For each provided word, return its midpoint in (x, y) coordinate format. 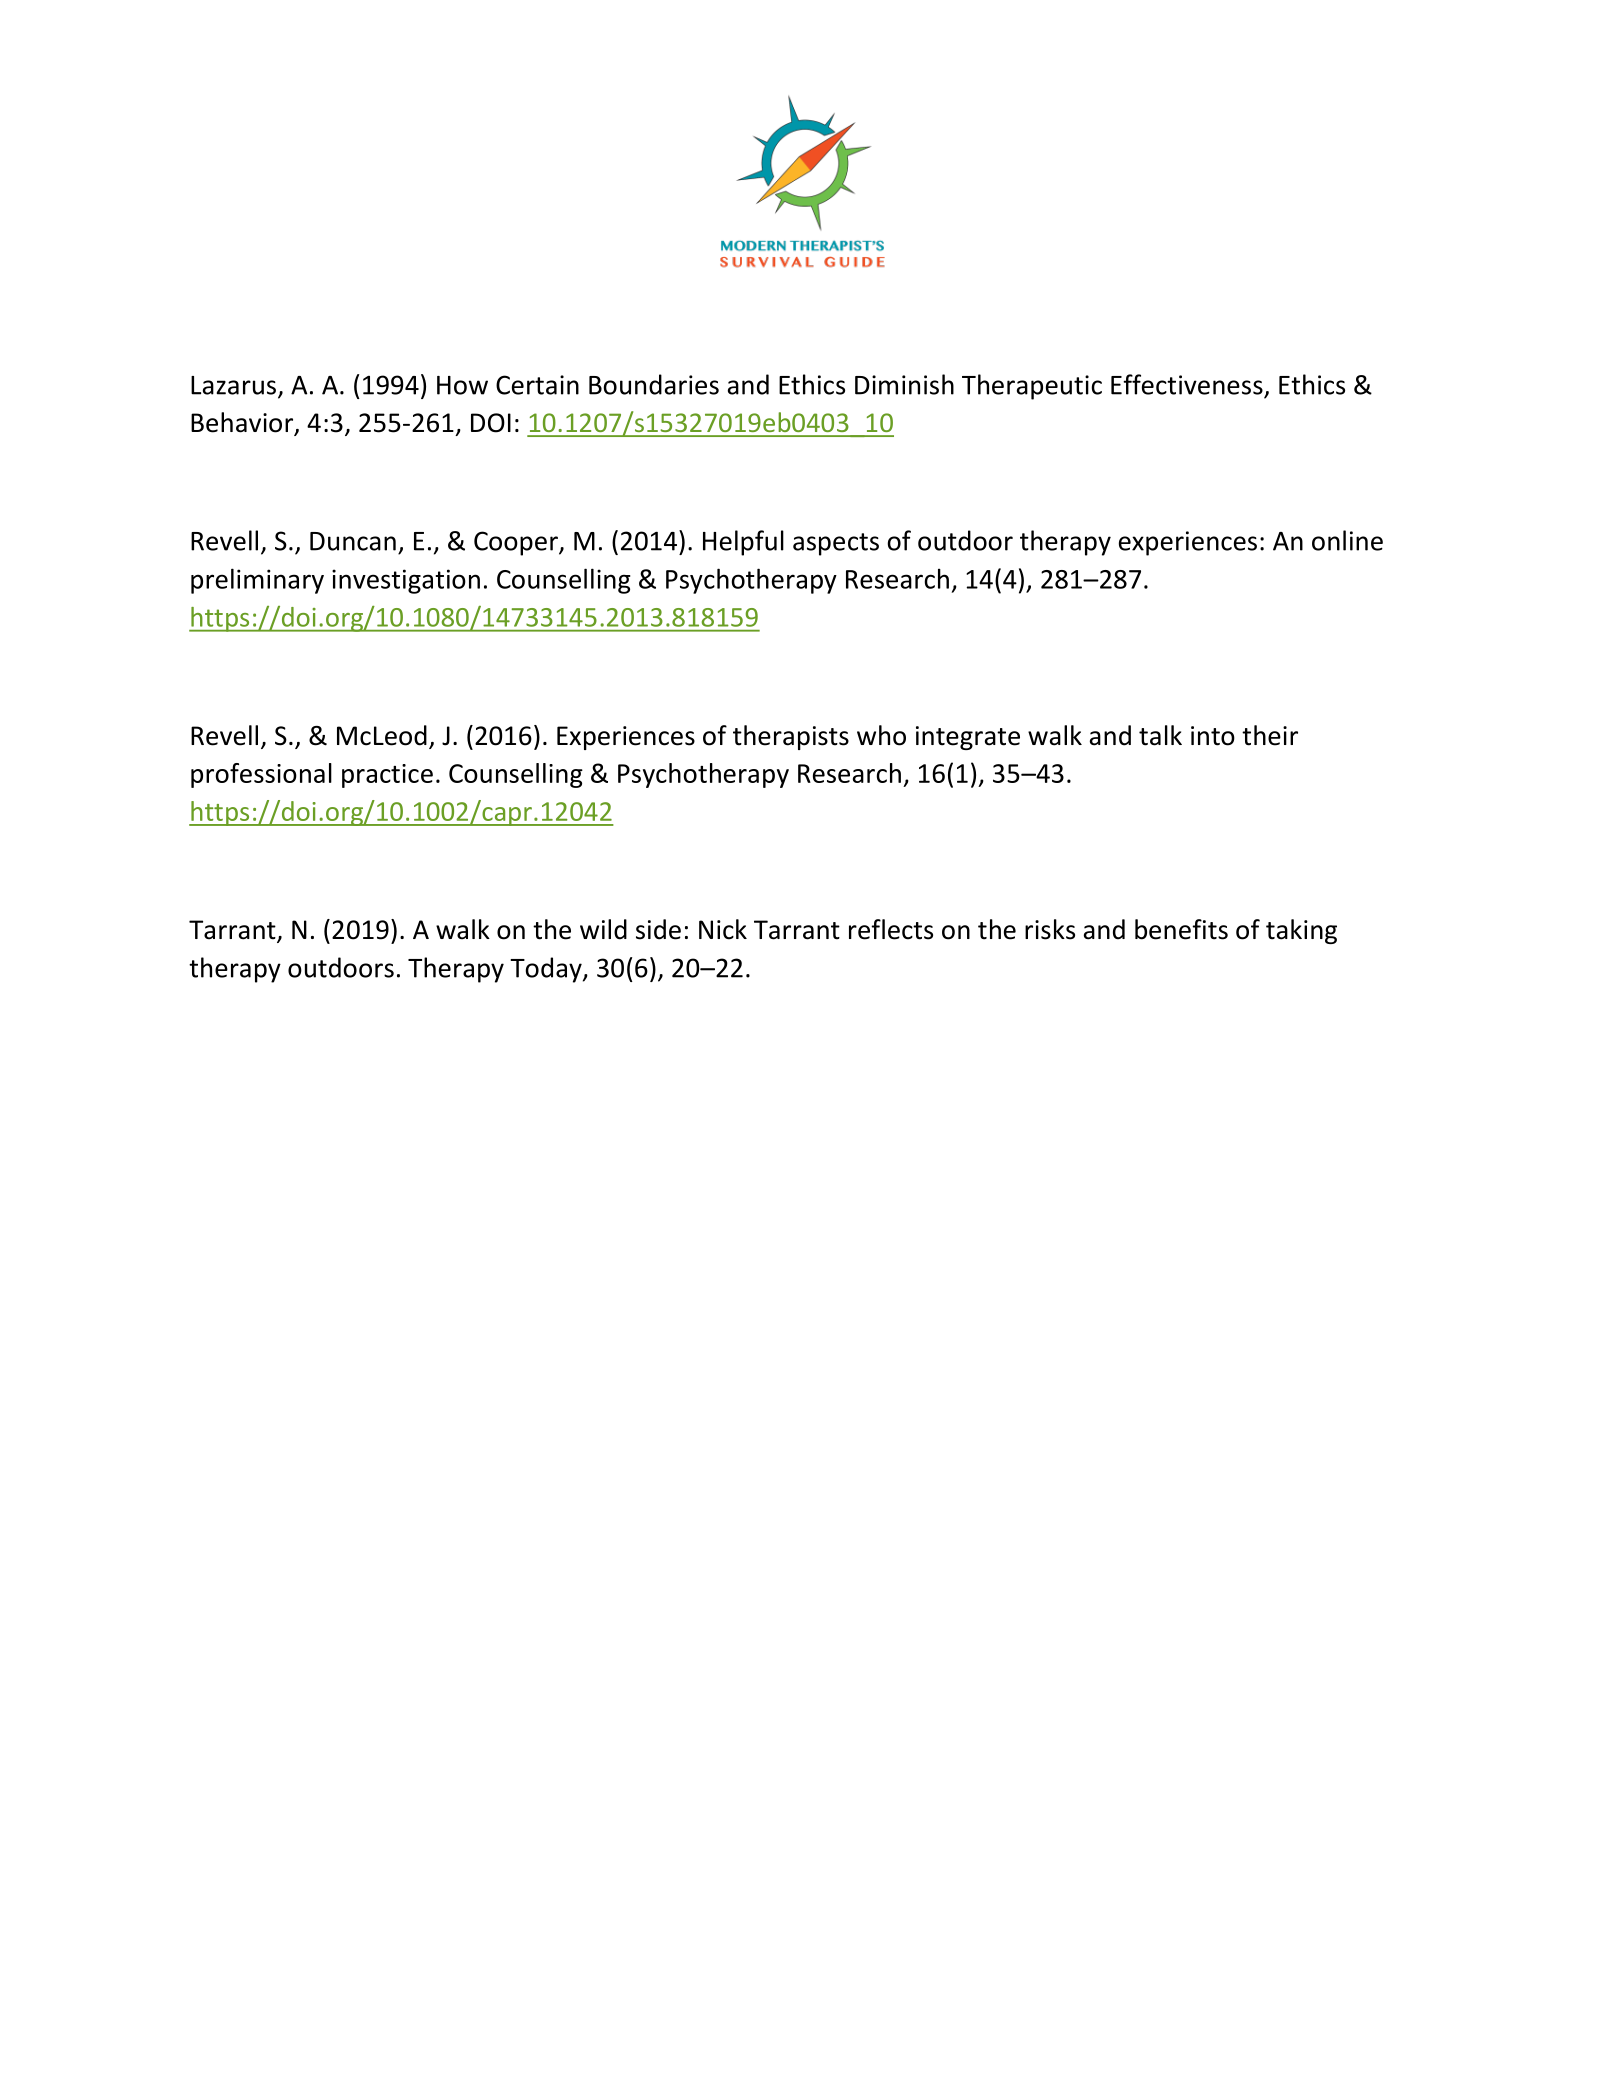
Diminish (904, 384)
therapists (791, 737)
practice (387, 776)
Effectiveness (1187, 384)
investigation (406, 581)
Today (547, 970)
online (1347, 540)
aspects (836, 544)
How (462, 385)
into (1213, 736)
